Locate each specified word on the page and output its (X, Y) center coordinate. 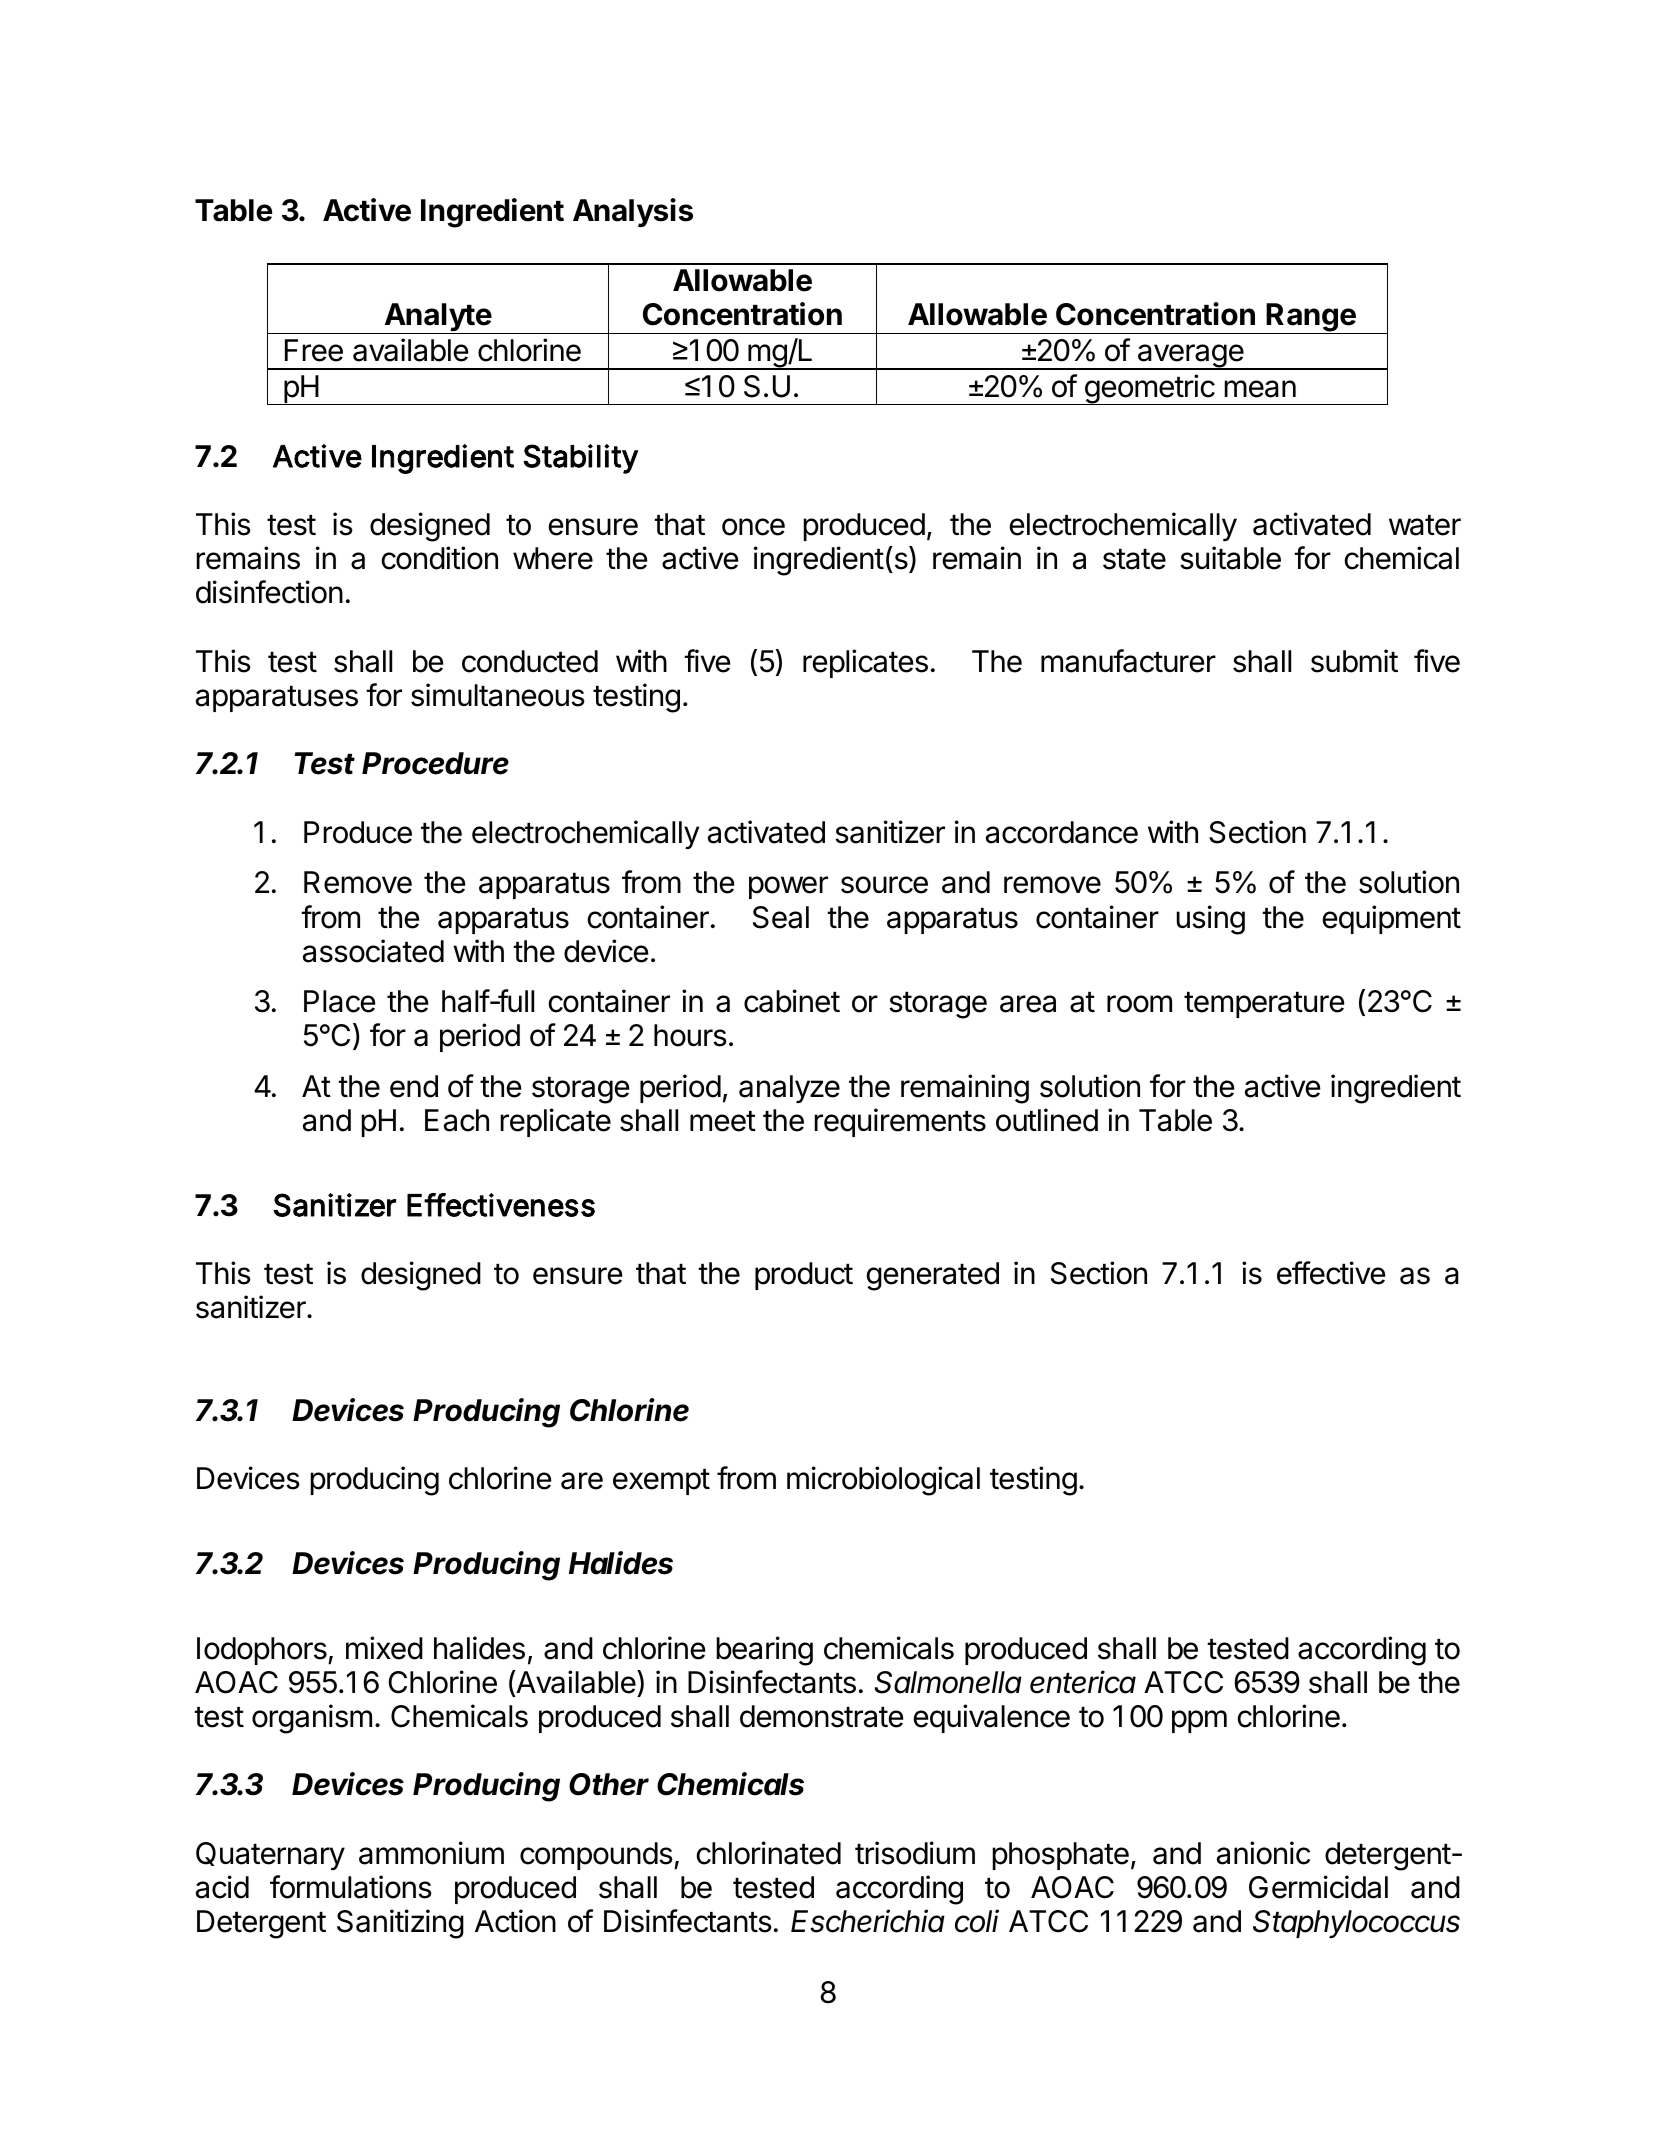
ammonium (431, 1853)
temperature (1264, 1005)
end (414, 1086)
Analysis (633, 212)
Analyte (437, 318)
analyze (789, 1089)
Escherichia (868, 1921)
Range (1311, 318)
